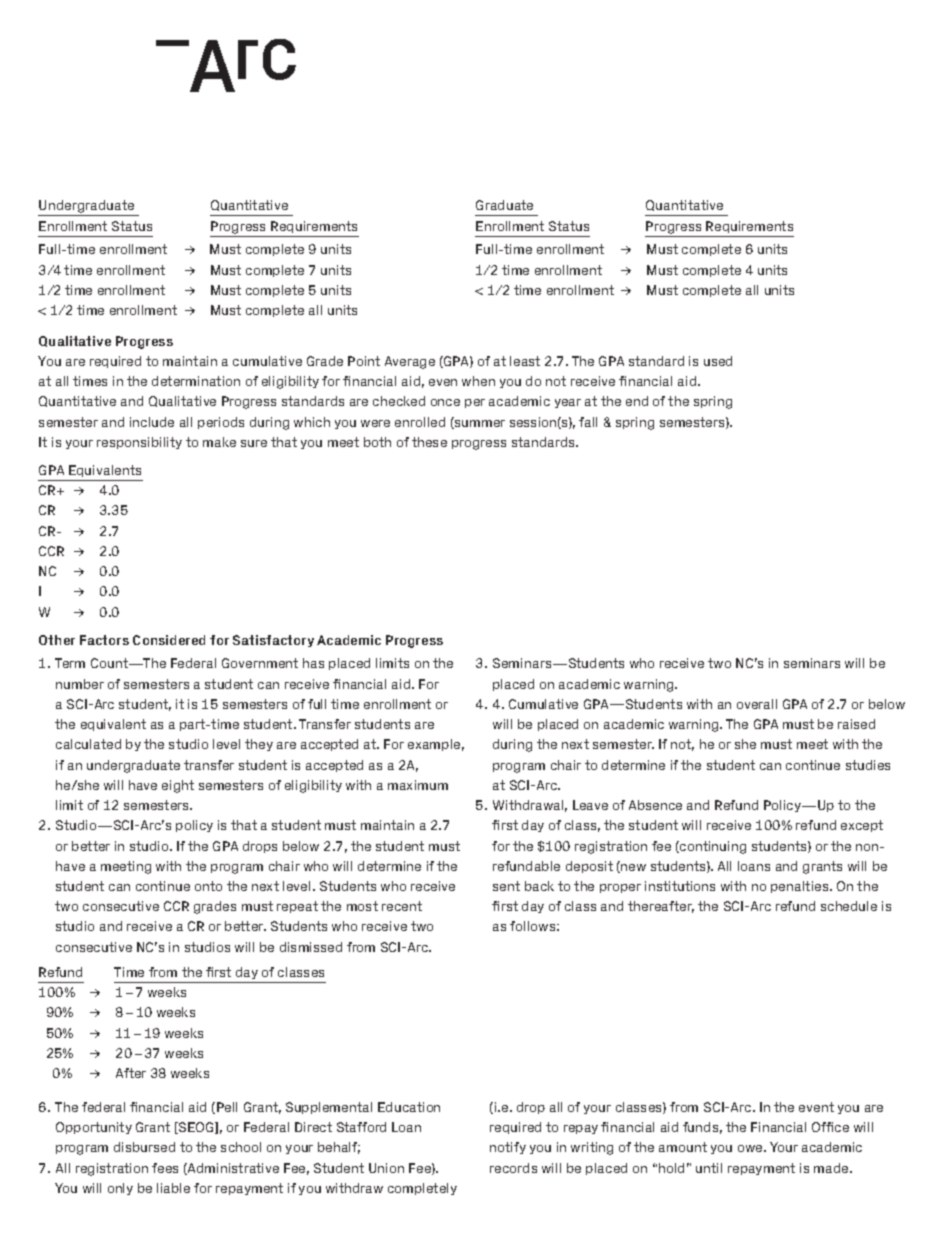 Image resolution: width=952 pixels, height=1233 pixels. What do you see at coordinates (178, 786) in the screenshot?
I see `eight` at bounding box center [178, 786].
